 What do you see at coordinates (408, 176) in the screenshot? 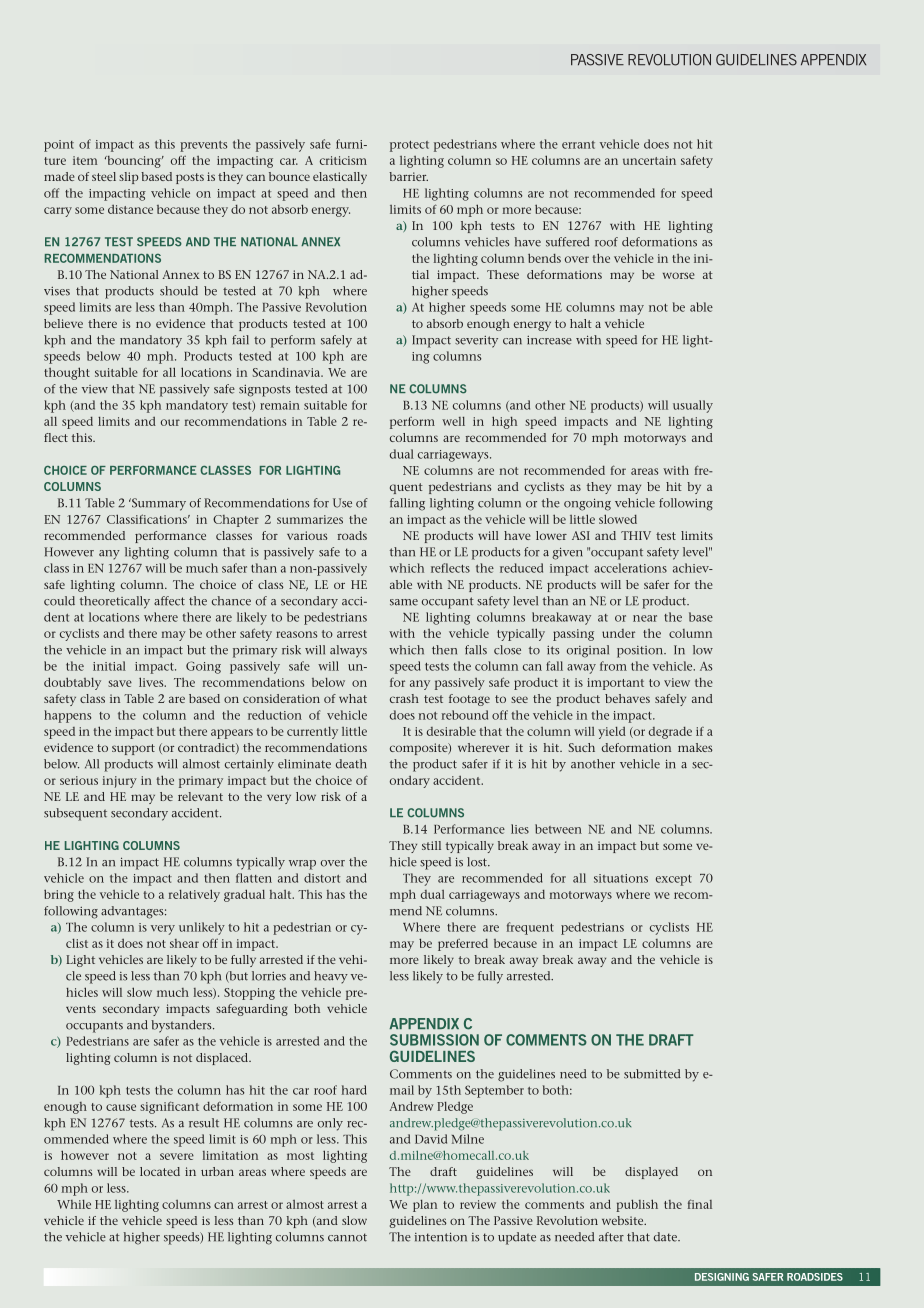
I see `barrier` at bounding box center [408, 176].
